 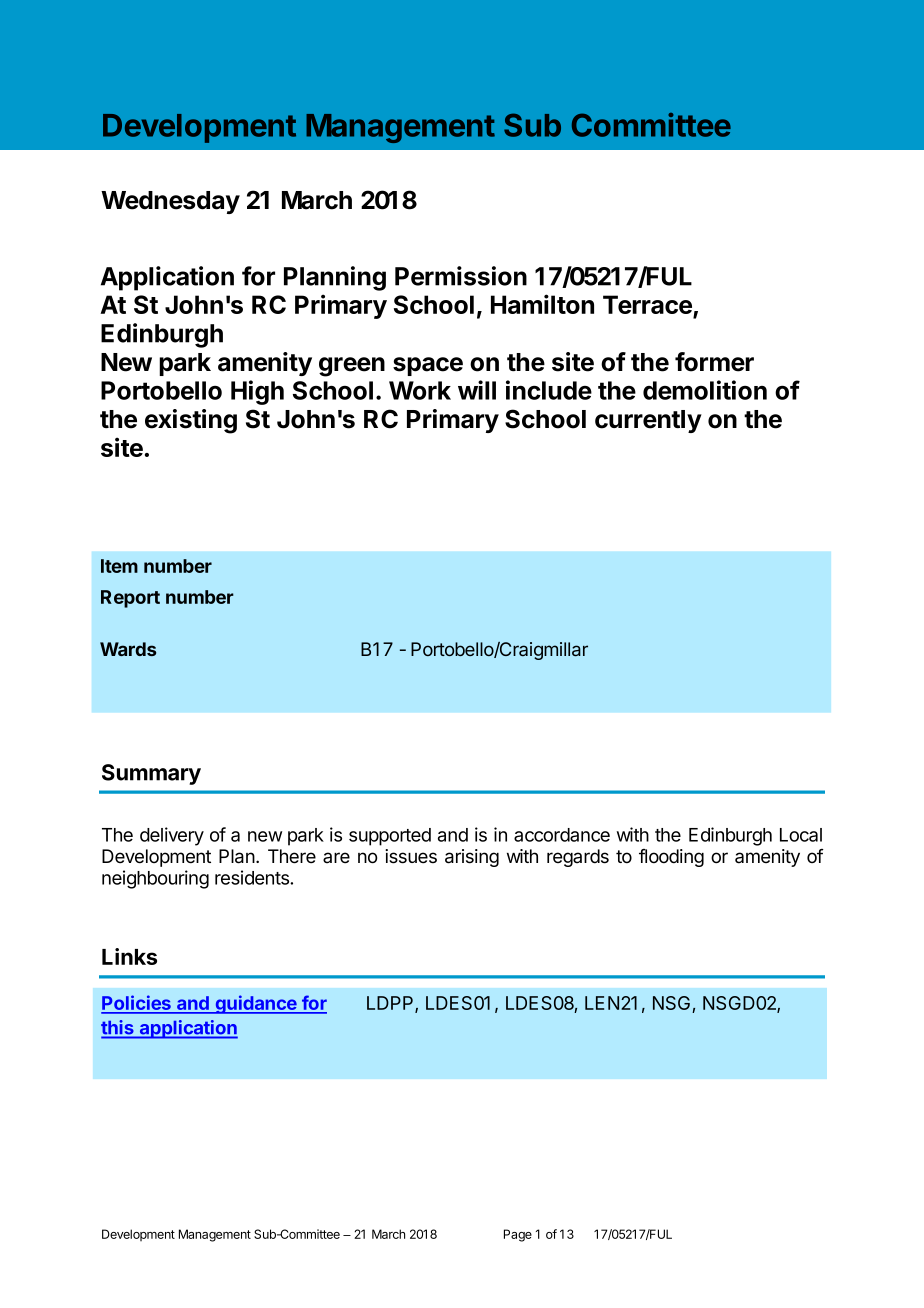 What do you see at coordinates (518, 1235) in the screenshot?
I see `Page` at bounding box center [518, 1235].
